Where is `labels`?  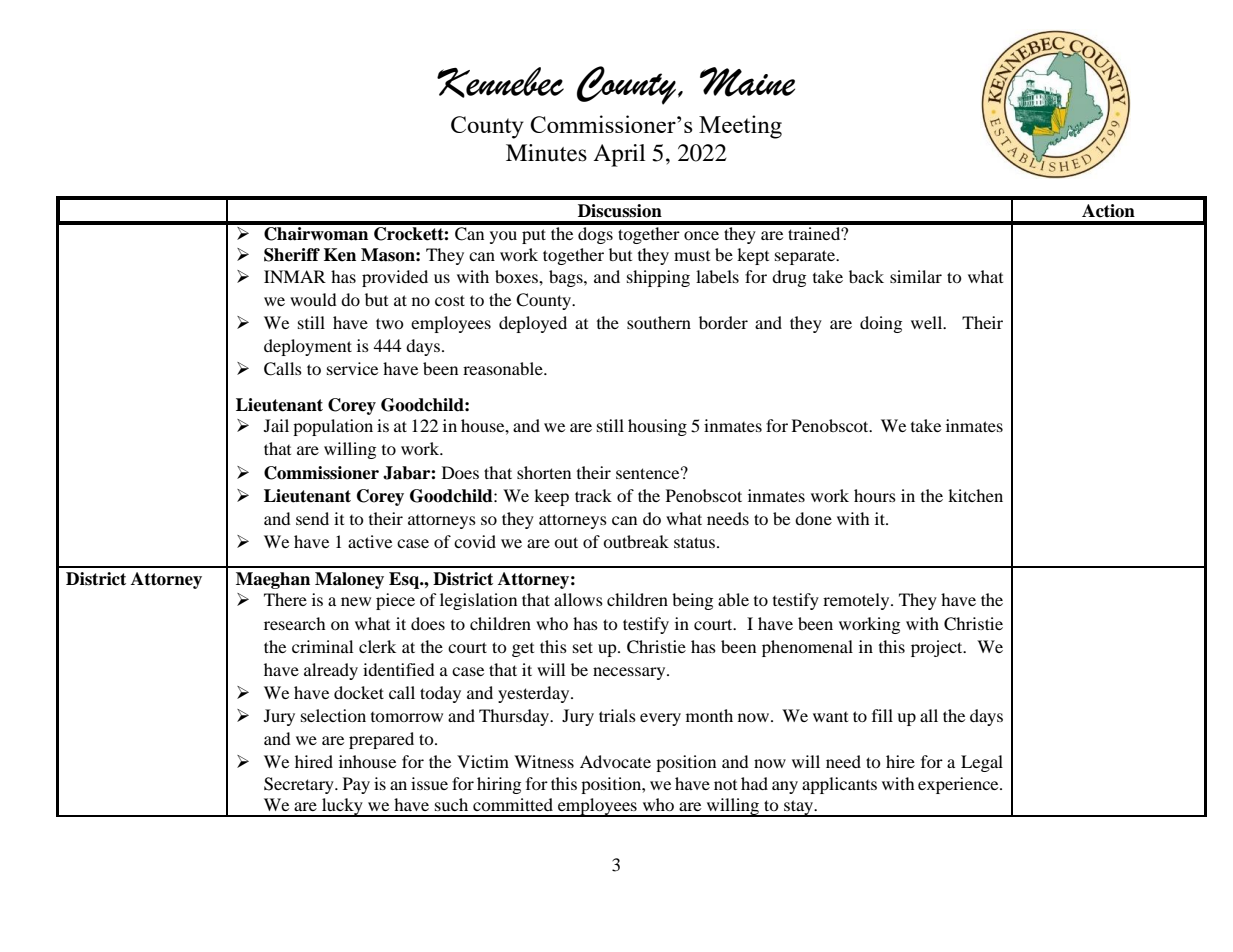 labels is located at coordinates (717, 276).
